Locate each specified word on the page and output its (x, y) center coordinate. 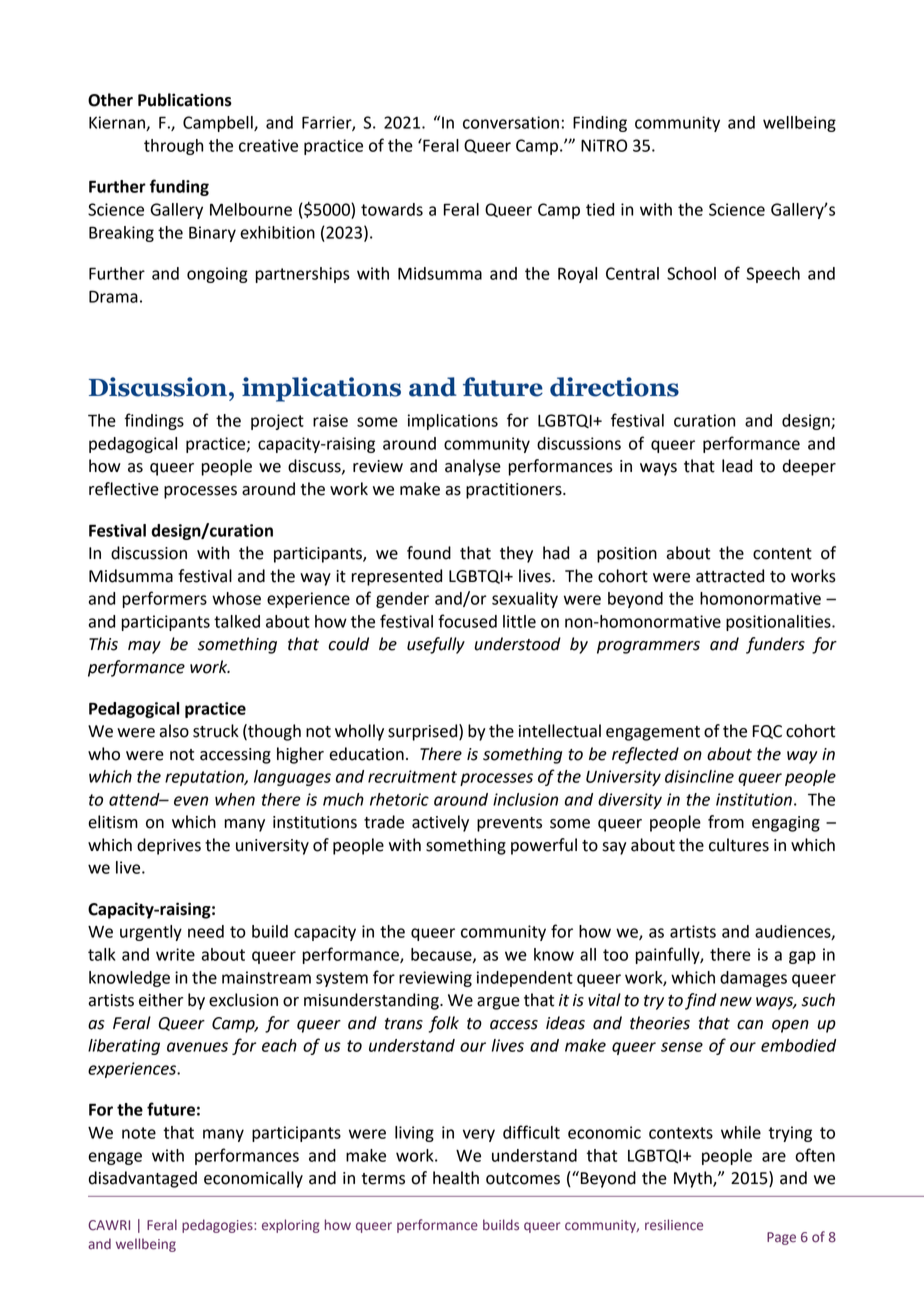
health (456, 1178)
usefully (436, 645)
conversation (511, 122)
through (173, 147)
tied (600, 209)
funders (775, 645)
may (144, 647)
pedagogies (218, 1226)
